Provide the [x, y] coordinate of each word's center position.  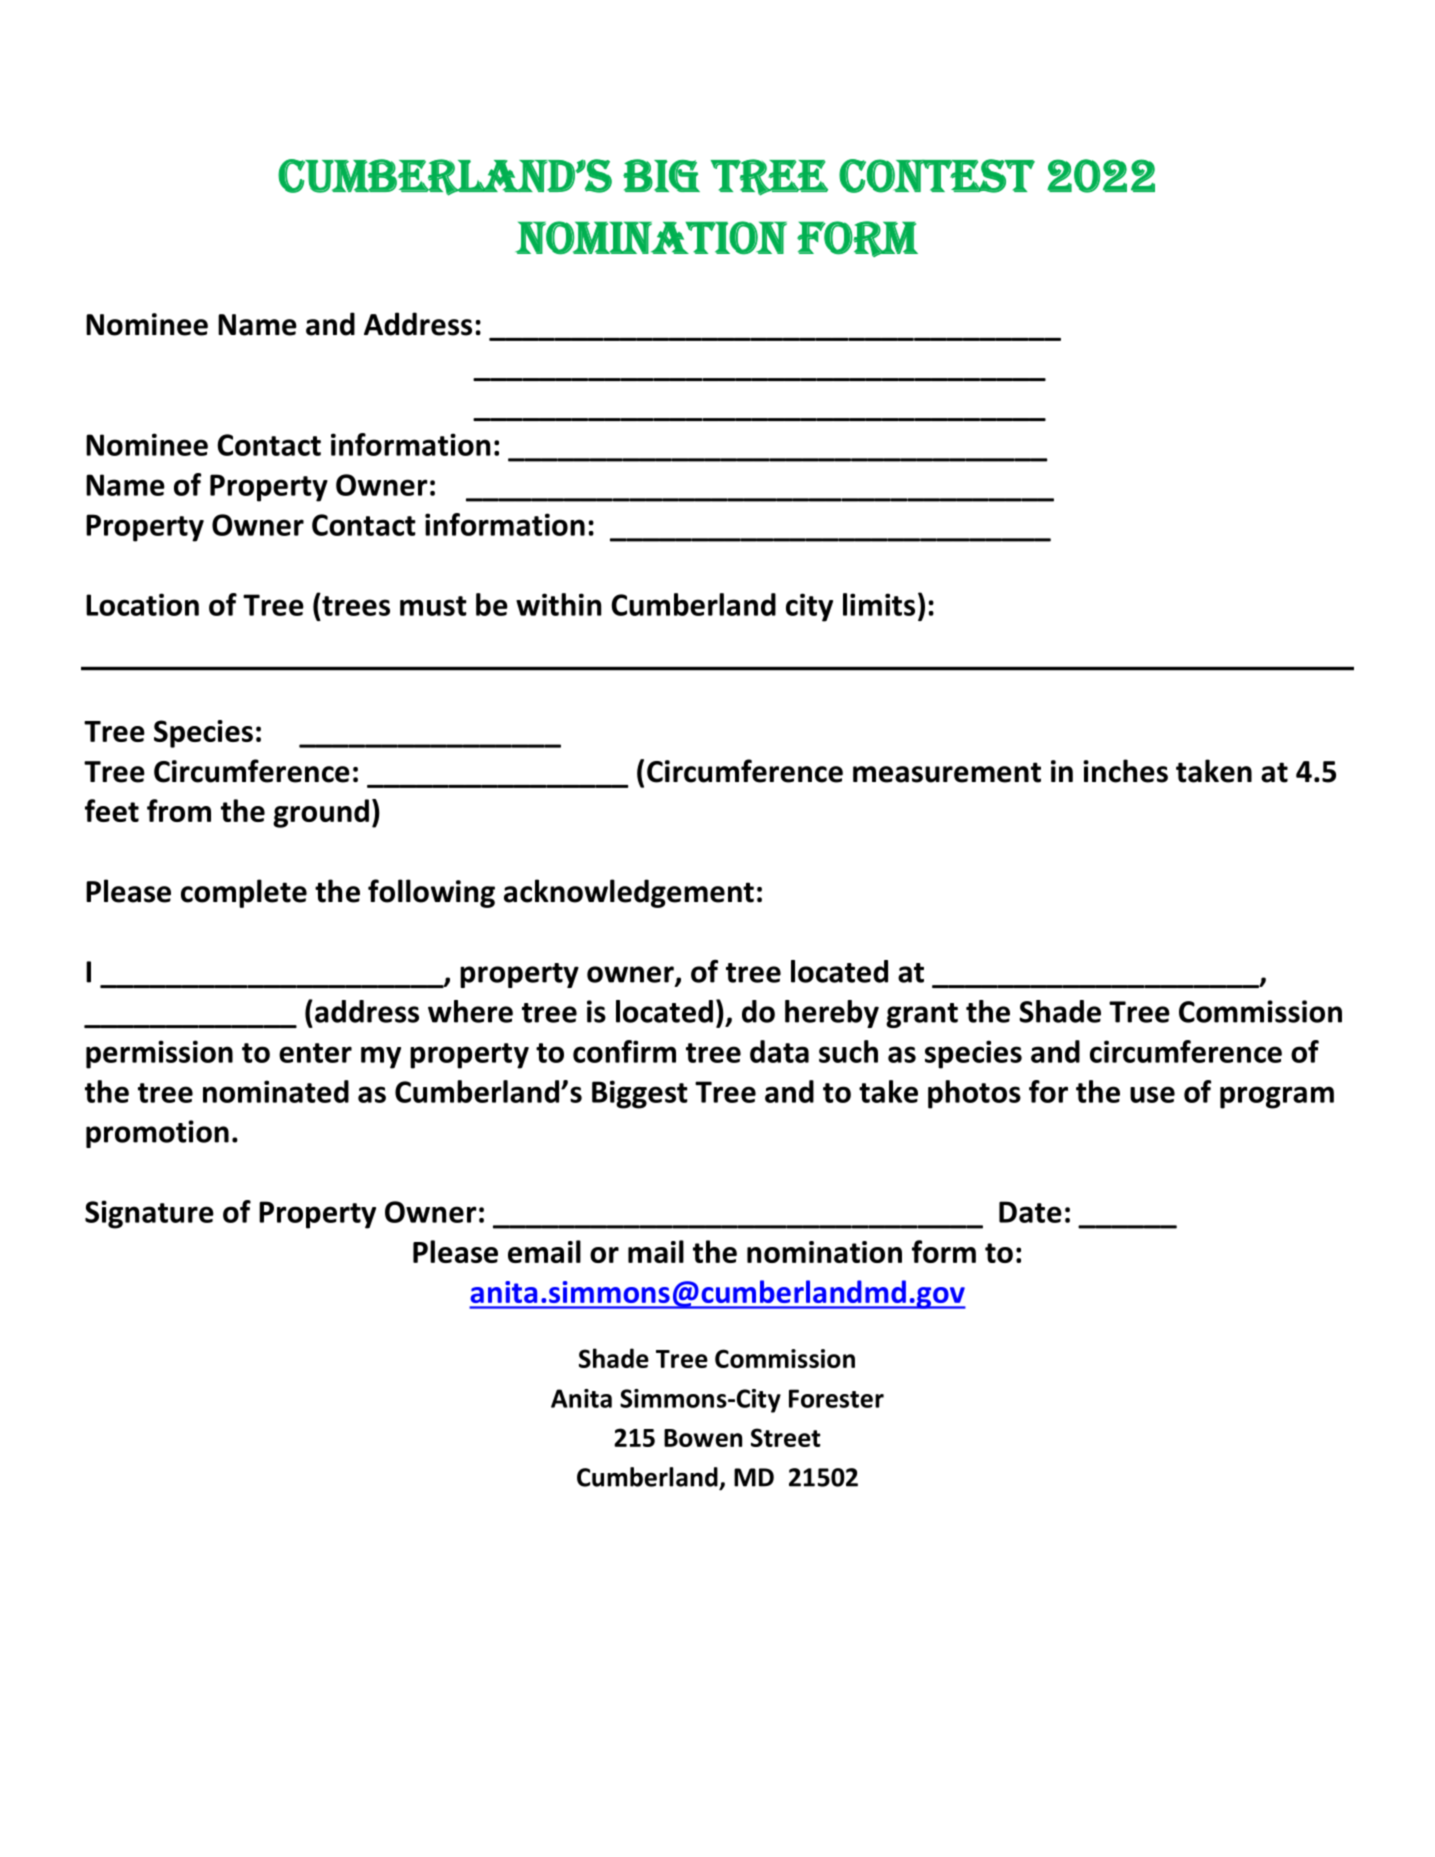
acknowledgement [629, 893]
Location [142, 604]
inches [1125, 771]
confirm [624, 1051]
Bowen [703, 1438]
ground [321, 813]
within [558, 604]
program [1277, 1097]
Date [1030, 1212]
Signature [149, 1214]
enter [315, 1053]
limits [879, 604]
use [1152, 1094]
